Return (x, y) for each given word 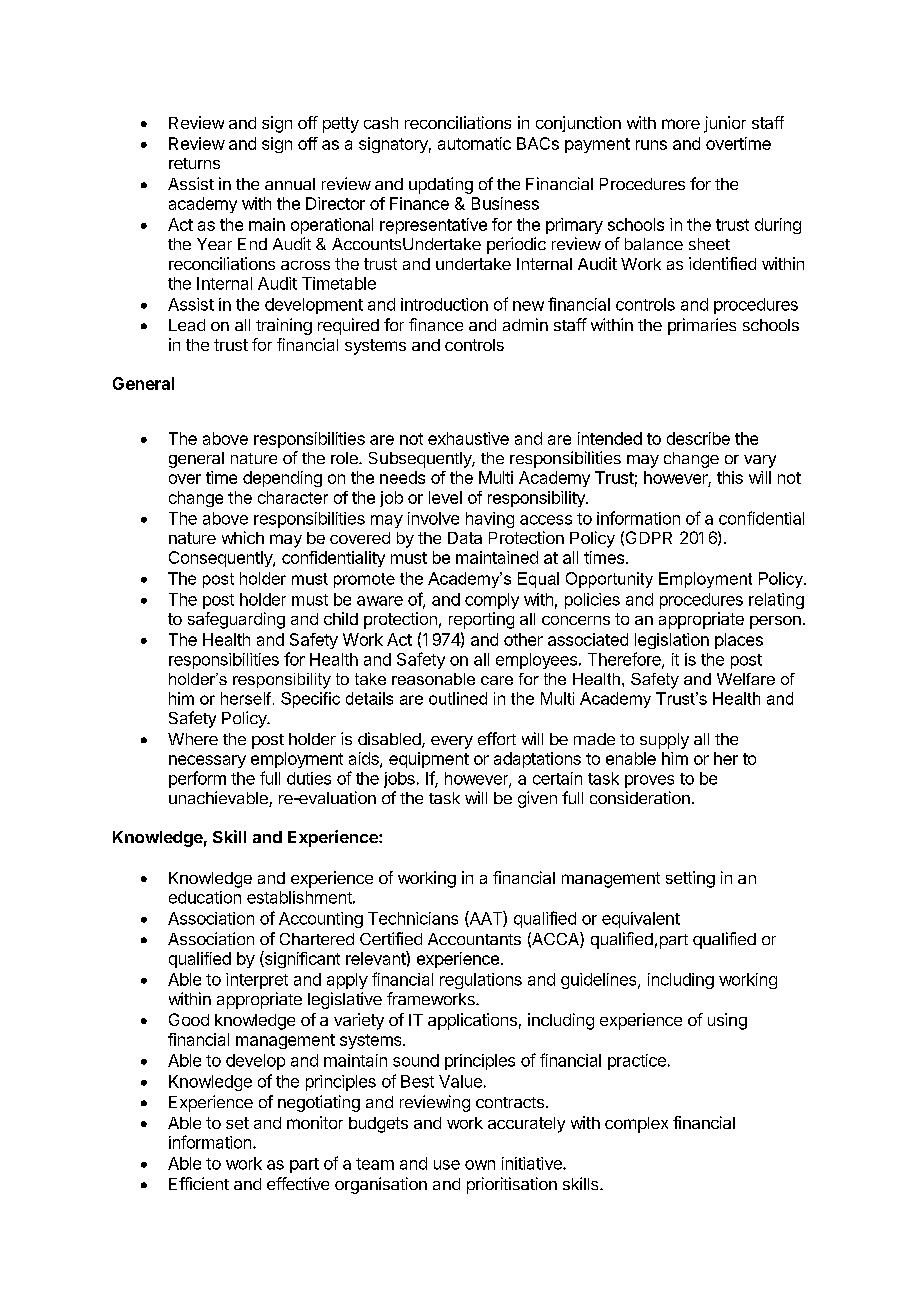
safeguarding (236, 620)
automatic (474, 143)
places (739, 641)
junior (725, 124)
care (497, 680)
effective (298, 1183)
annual (290, 184)
